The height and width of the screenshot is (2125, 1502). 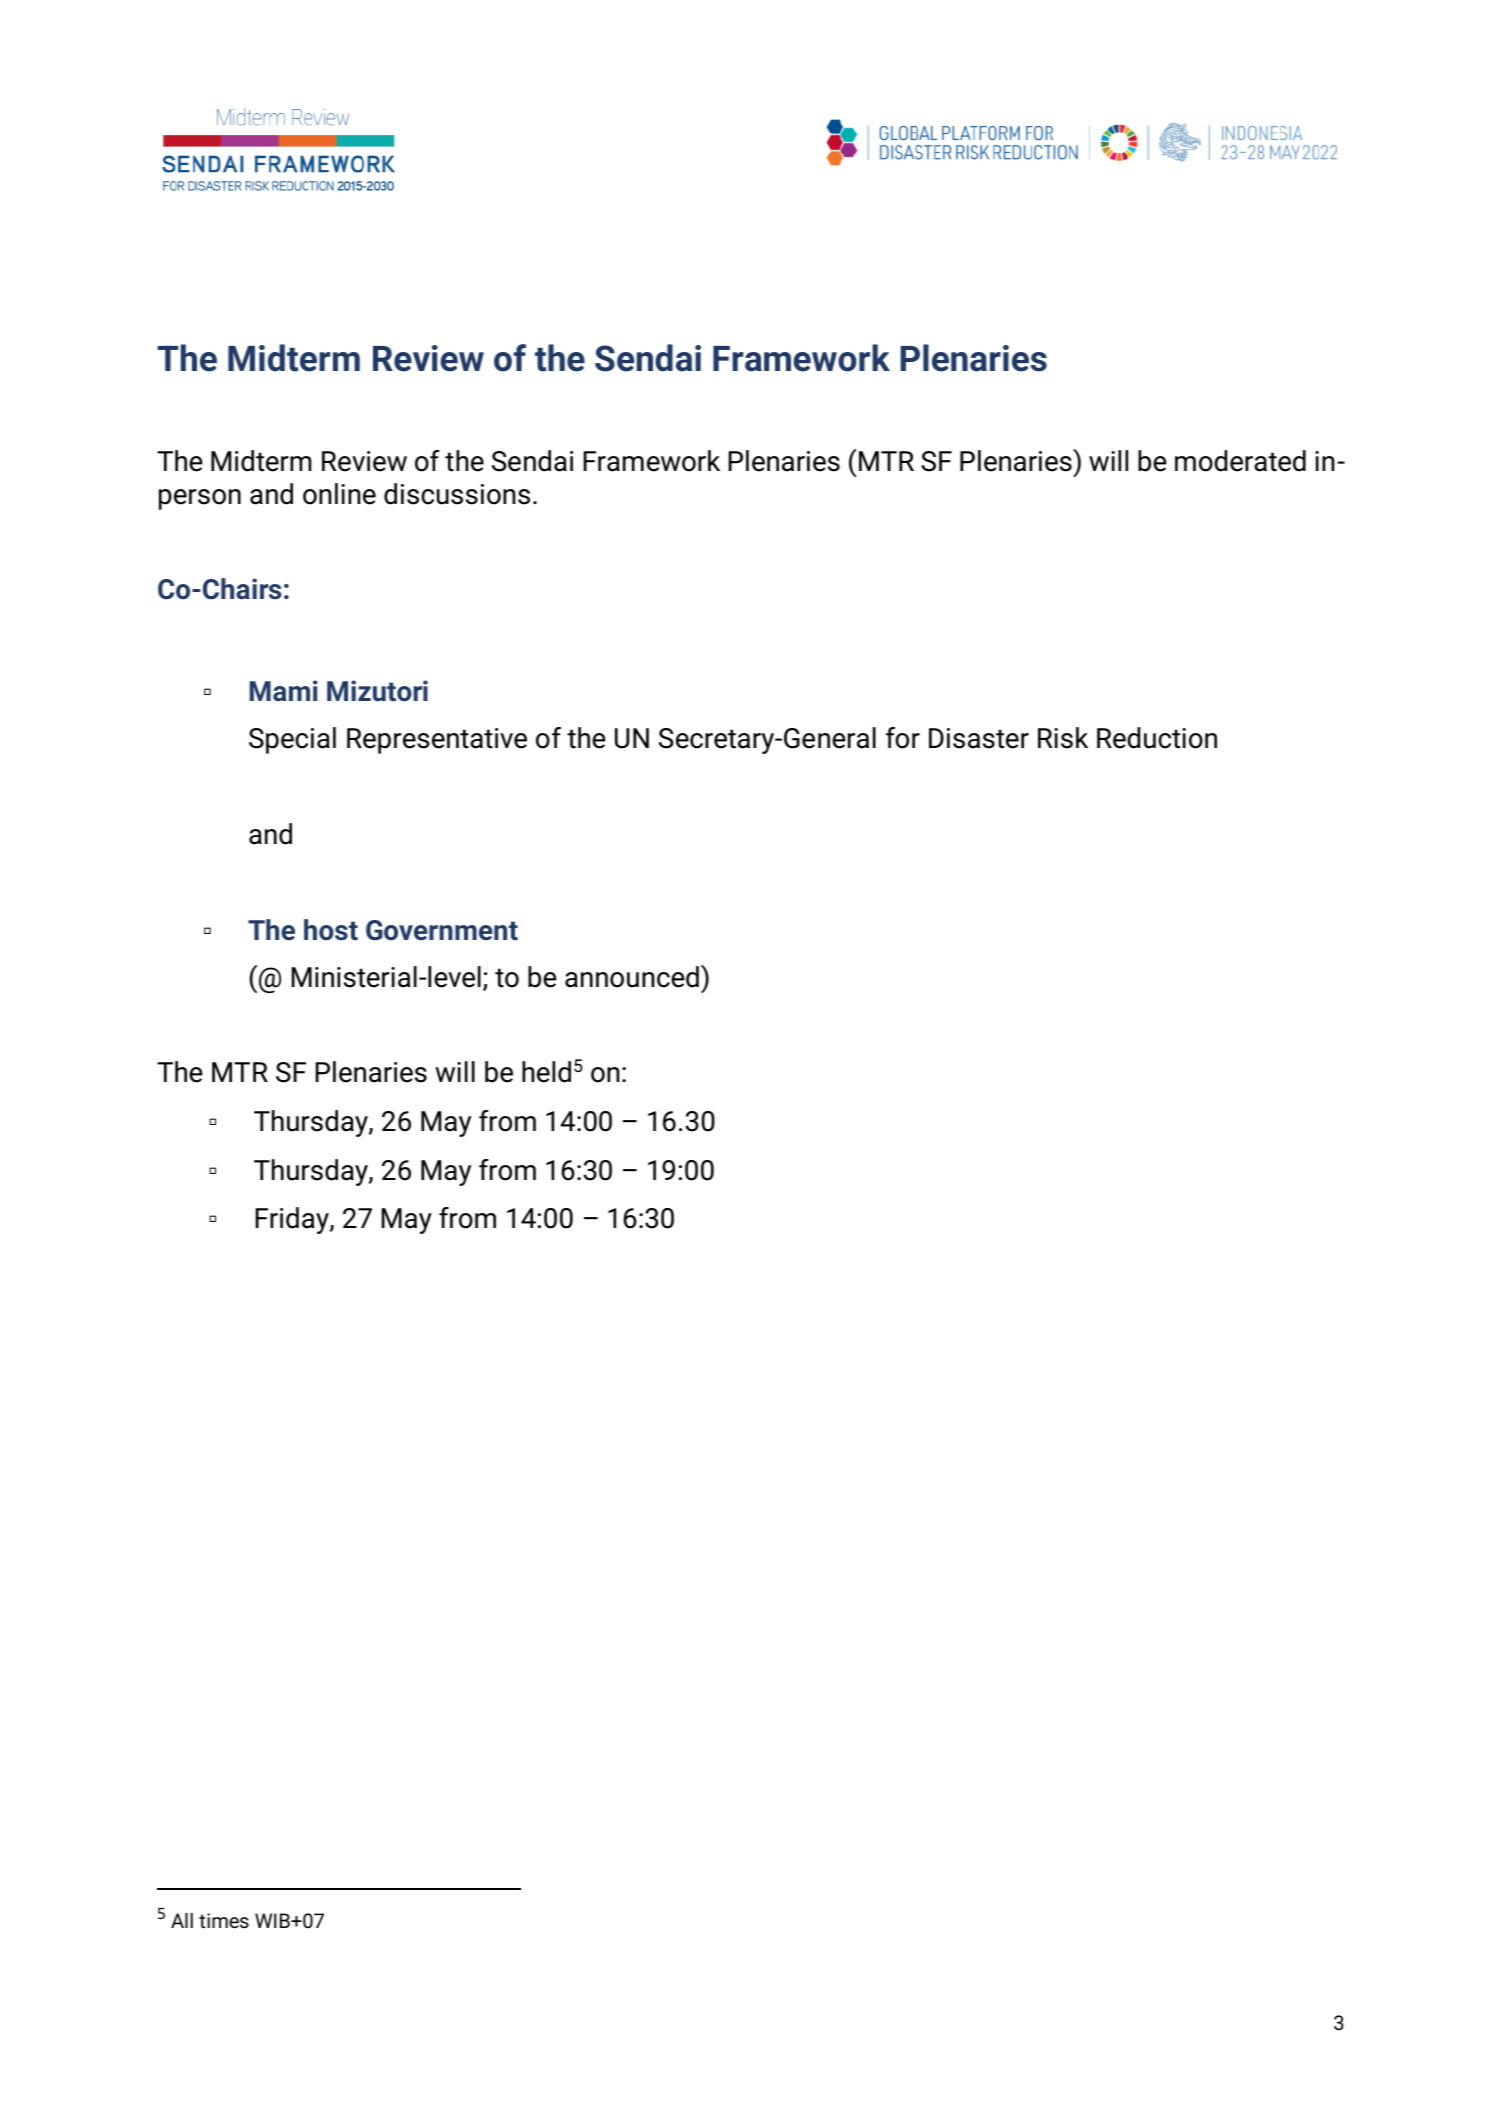 What do you see at coordinates (1157, 738) in the screenshot?
I see `Reduction` at bounding box center [1157, 738].
